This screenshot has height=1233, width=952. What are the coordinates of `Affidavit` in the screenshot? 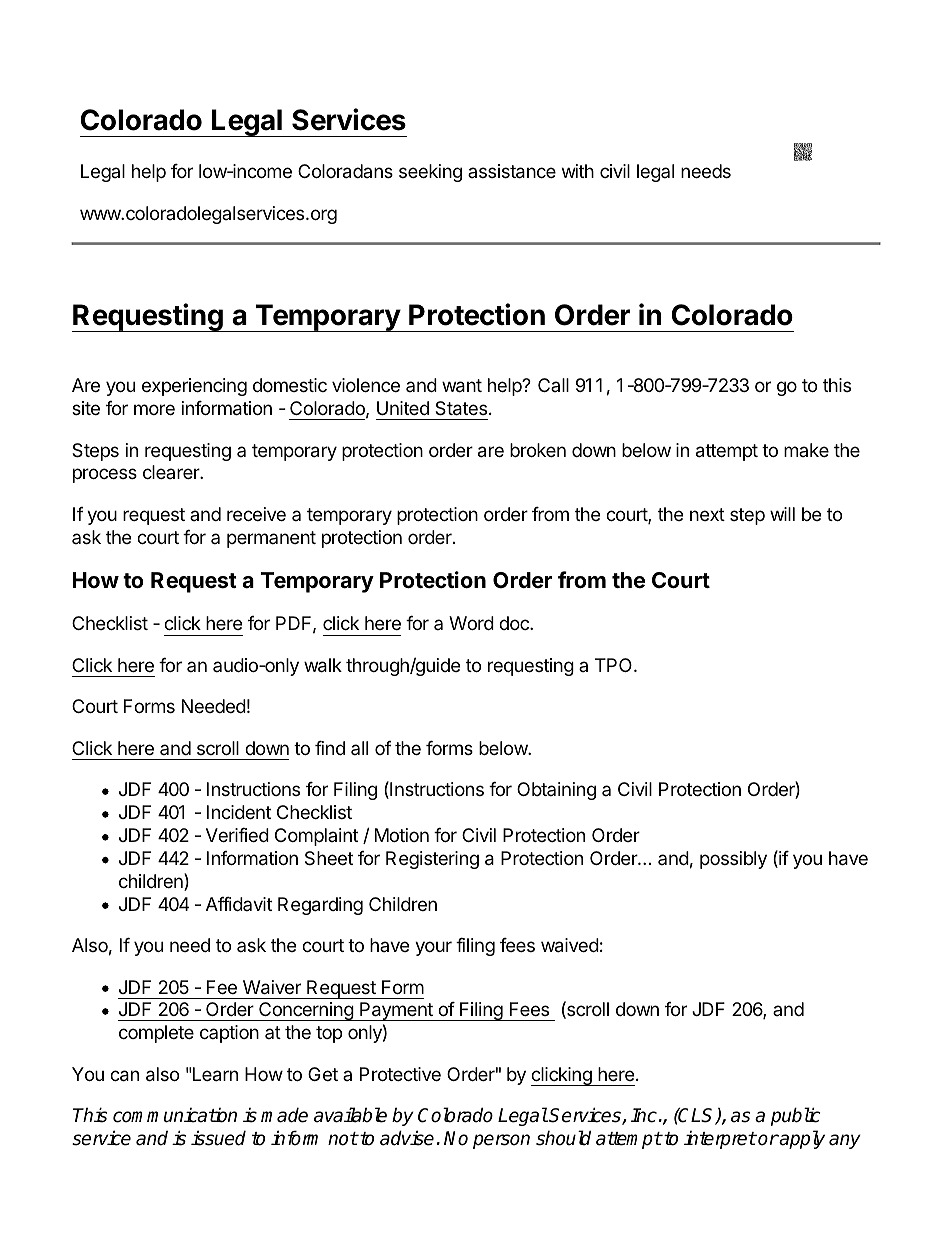 It's located at (239, 904).
